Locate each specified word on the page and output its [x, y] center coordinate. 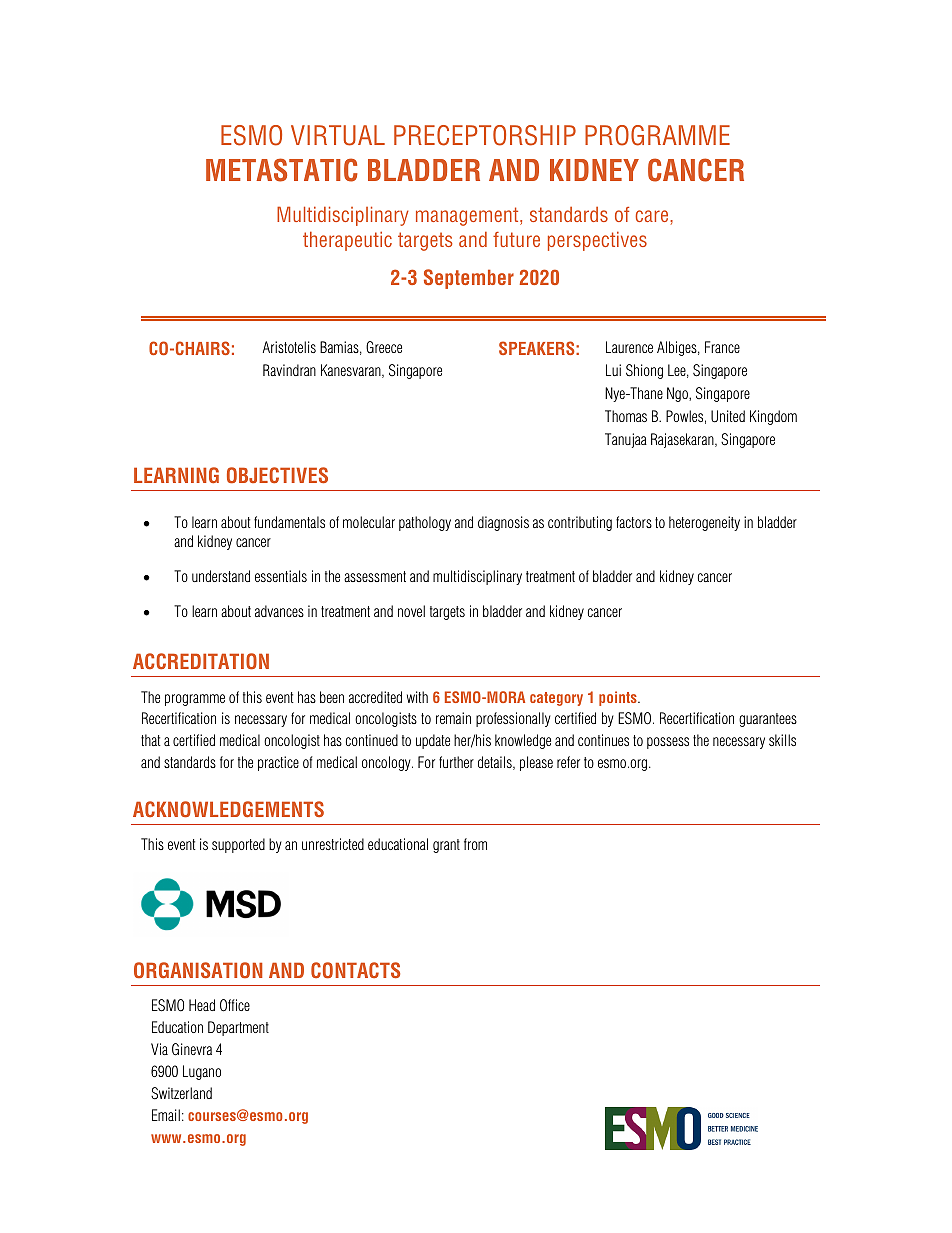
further [456, 762]
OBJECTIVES [277, 475]
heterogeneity [704, 523]
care [653, 216]
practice [278, 763]
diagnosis [503, 523]
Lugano [202, 1072]
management [468, 216]
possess [668, 743]
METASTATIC [281, 170]
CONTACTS [355, 970]
